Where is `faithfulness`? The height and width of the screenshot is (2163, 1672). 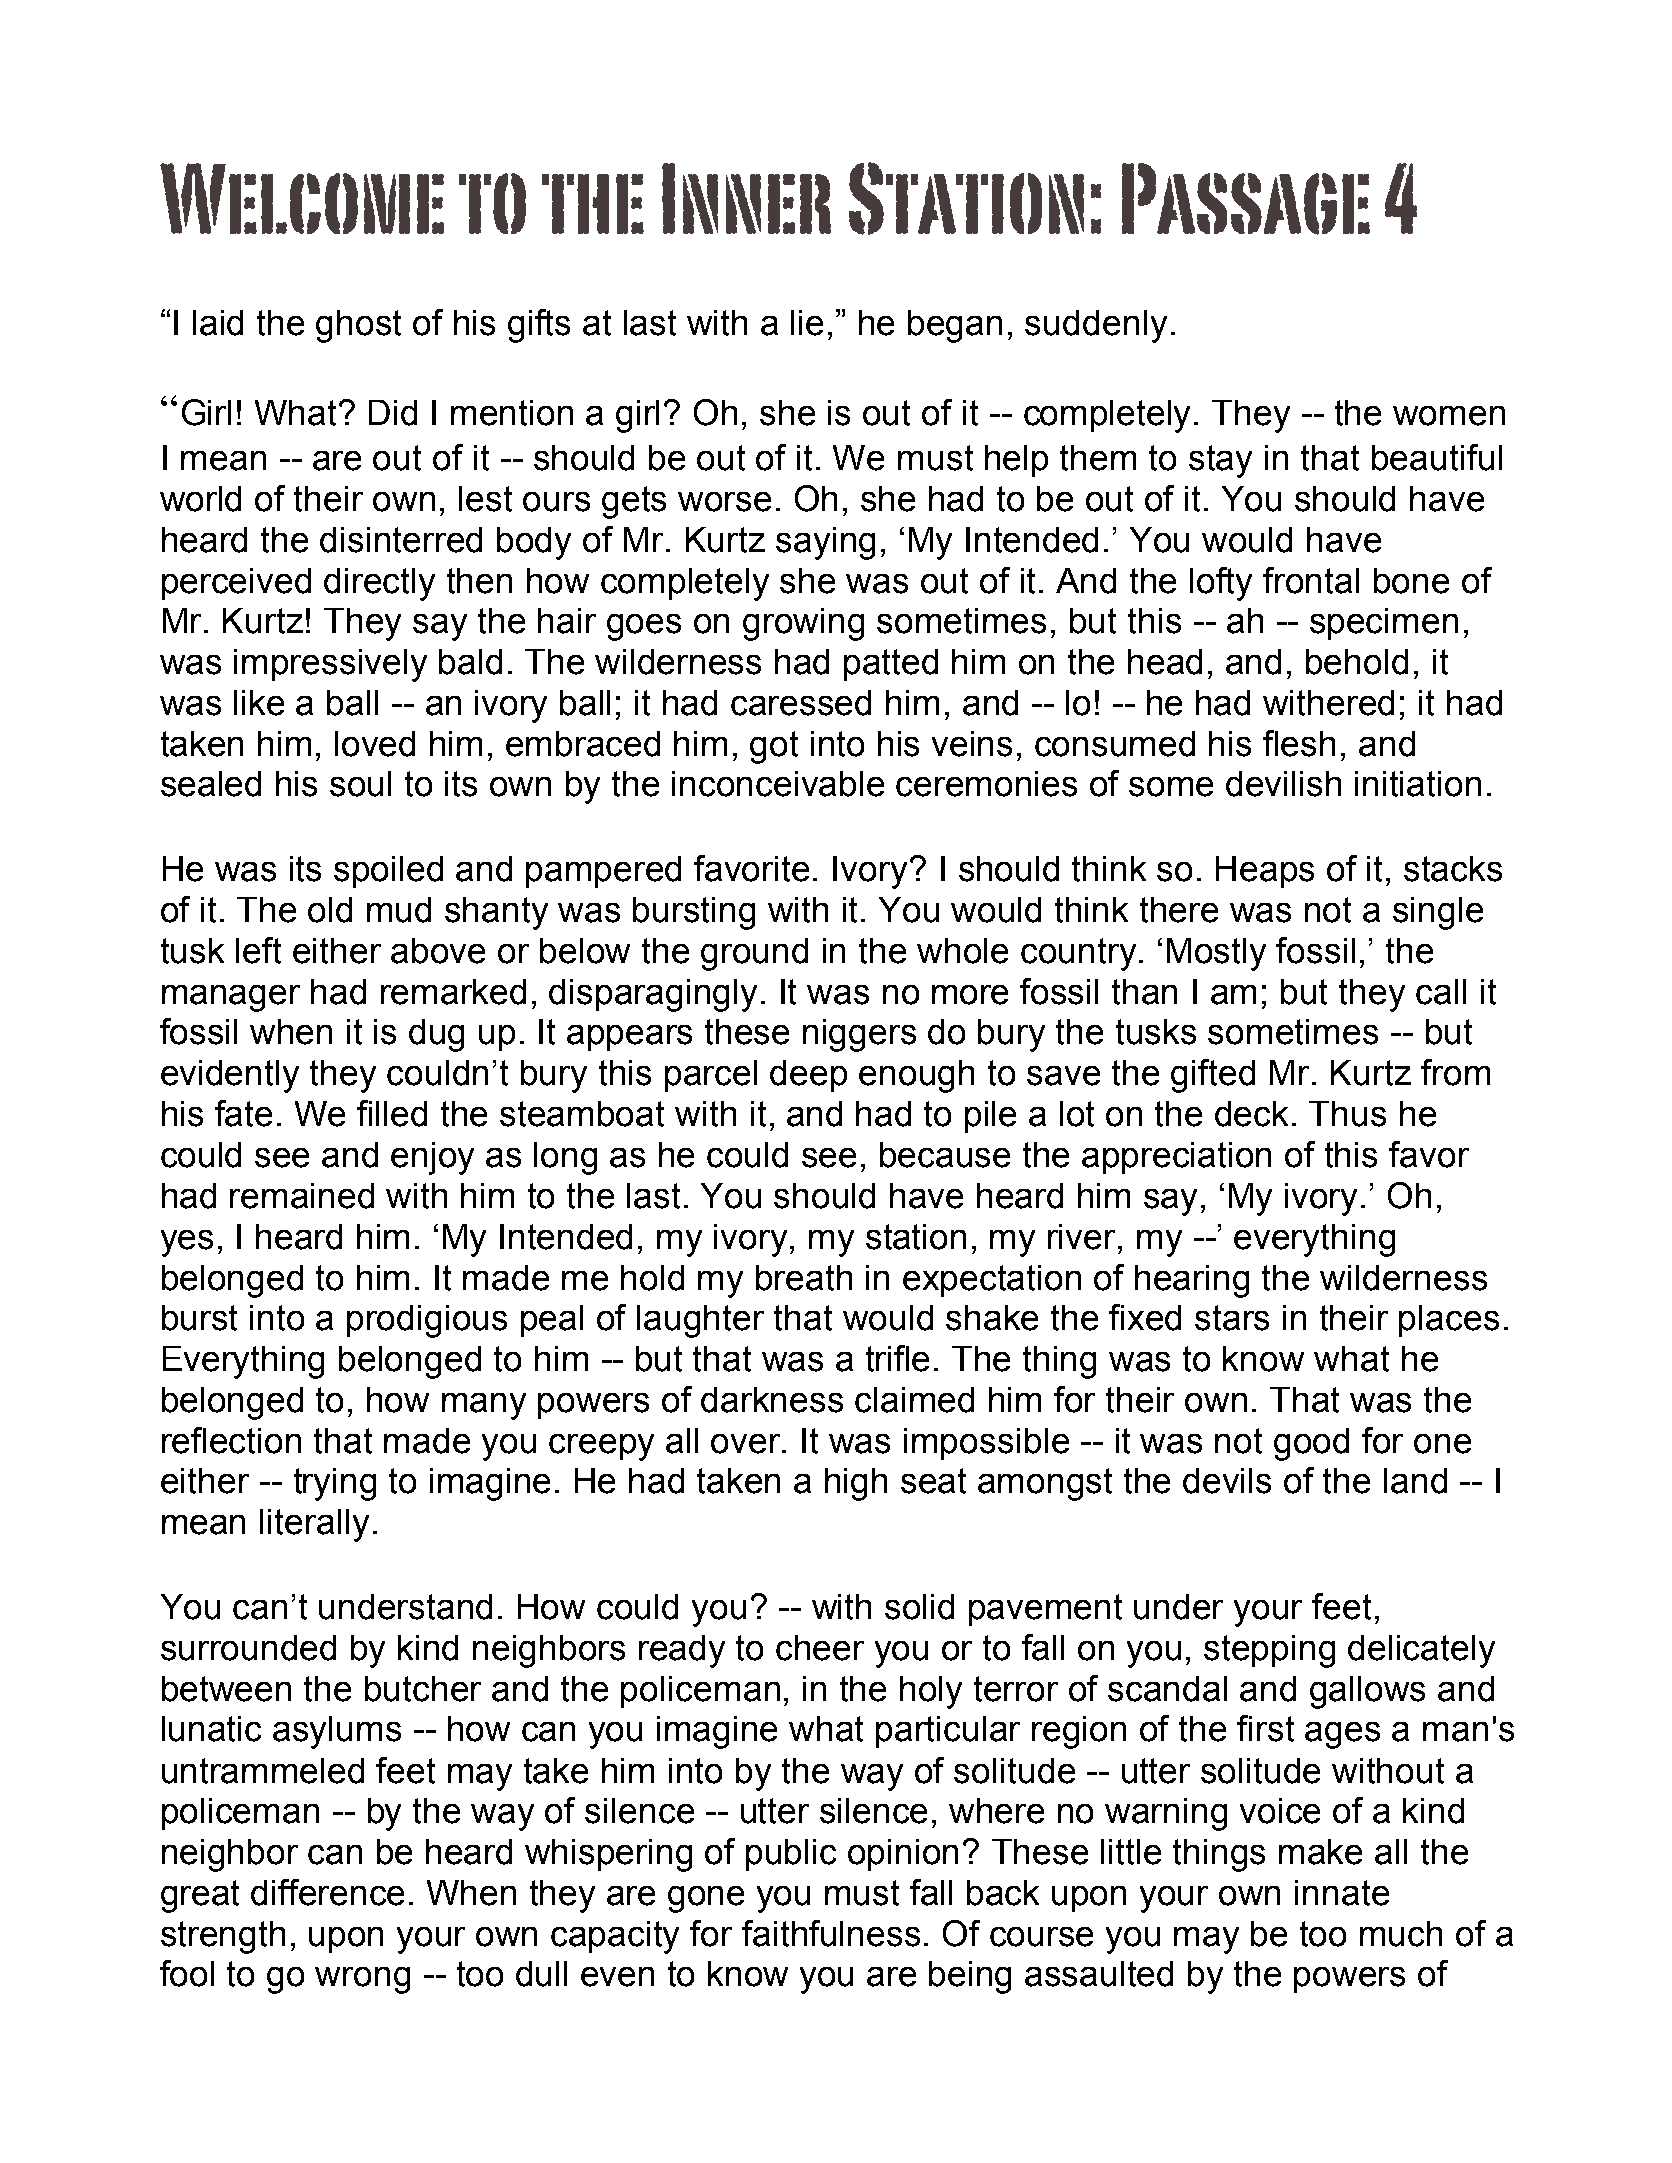 faithfulness is located at coordinates (831, 1933).
